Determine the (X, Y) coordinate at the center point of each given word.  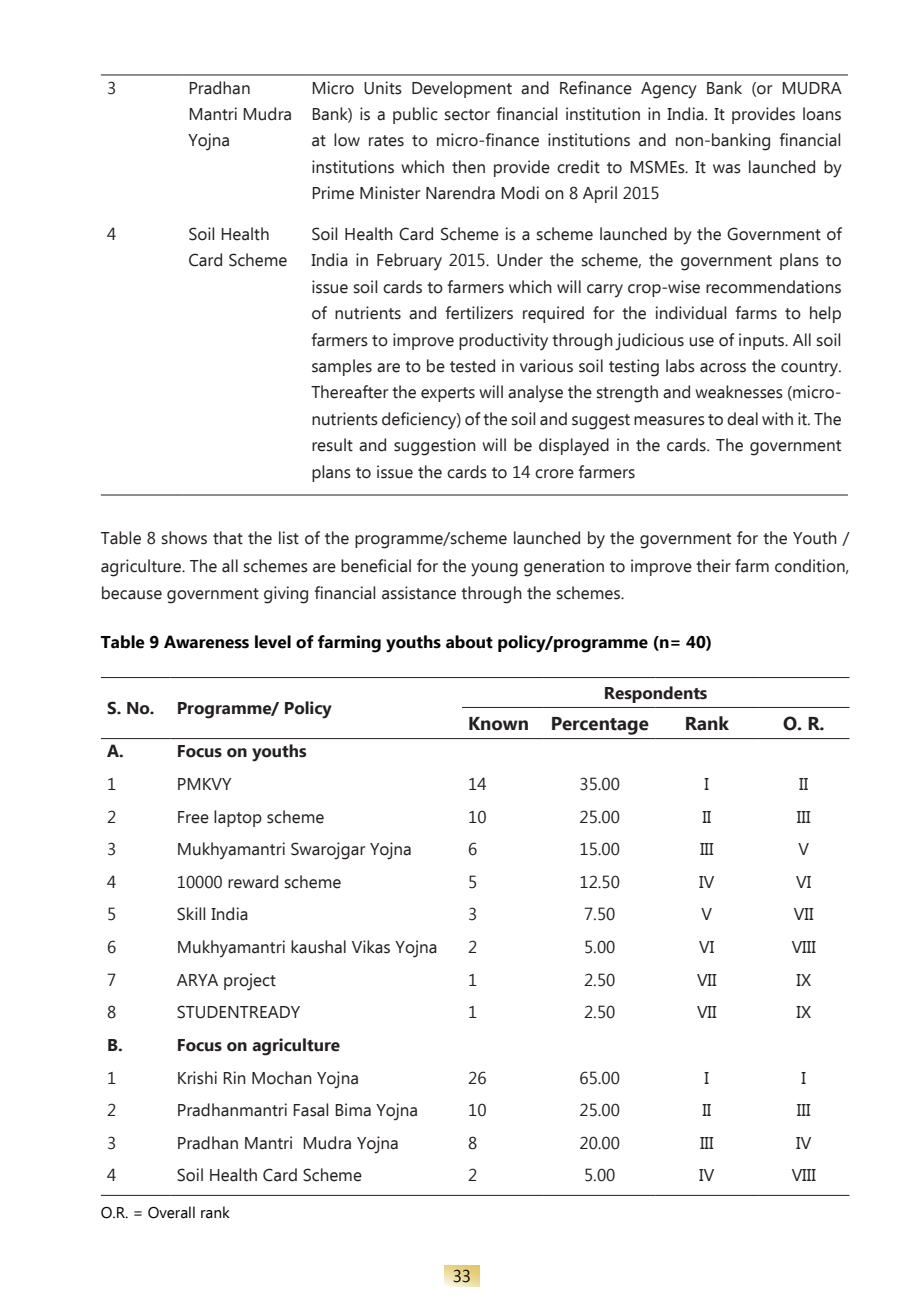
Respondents (656, 694)
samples (342, 367)
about (469, 642)
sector (467, 115)
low (347, 140)
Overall (171, 1212)
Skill (191, 914)
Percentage (600, 726)
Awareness (206, 642)
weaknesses (739, 392)
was (727, 169)
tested (472, 366)
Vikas (371, 947)
